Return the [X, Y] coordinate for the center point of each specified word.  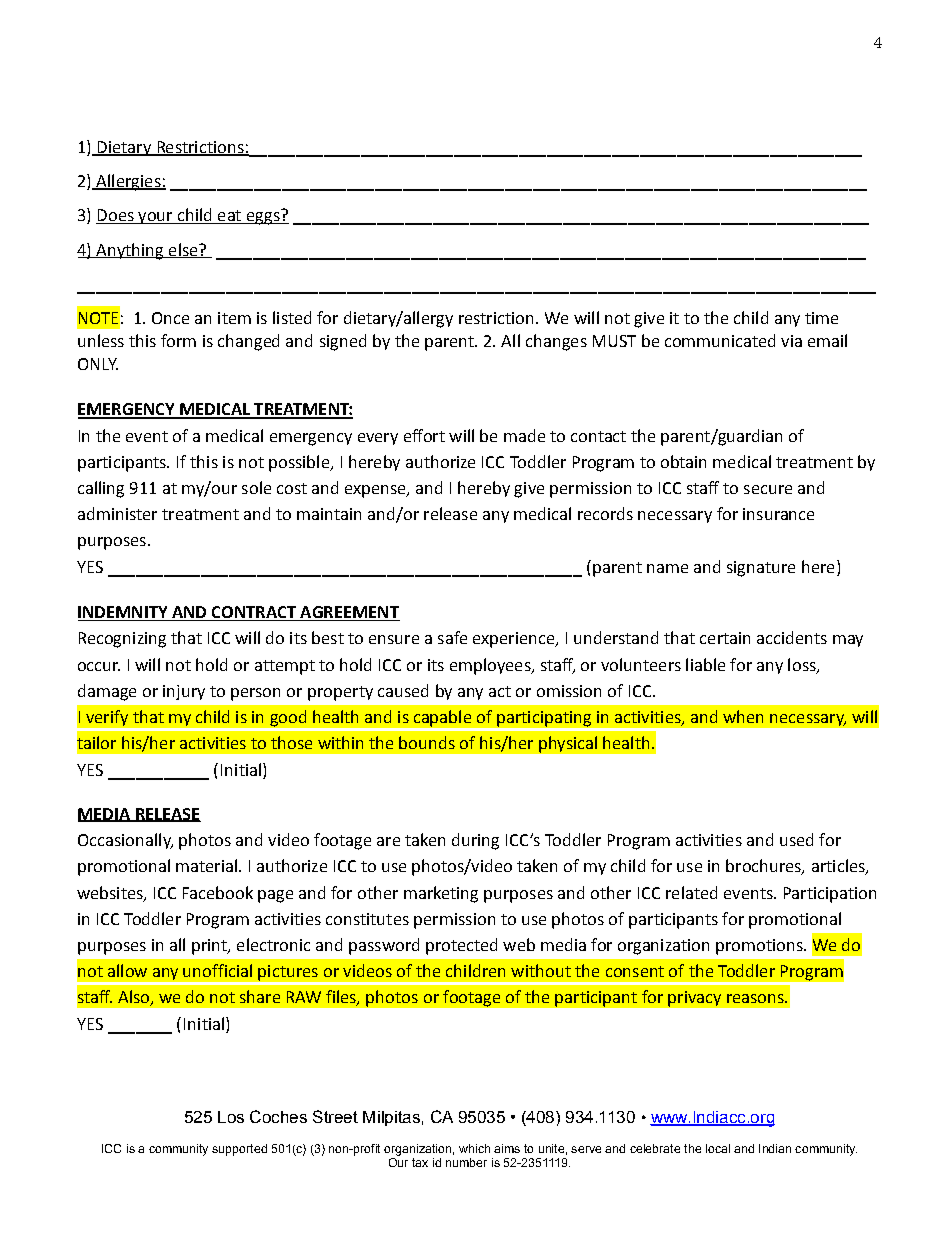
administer [117, 513]
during [475, 841]
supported [239, 1150]
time [821, 318]
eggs [263, 218]
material [206, 865]
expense [376, 491]
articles [839, 867]
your [155, 218]
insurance [778, 514]
